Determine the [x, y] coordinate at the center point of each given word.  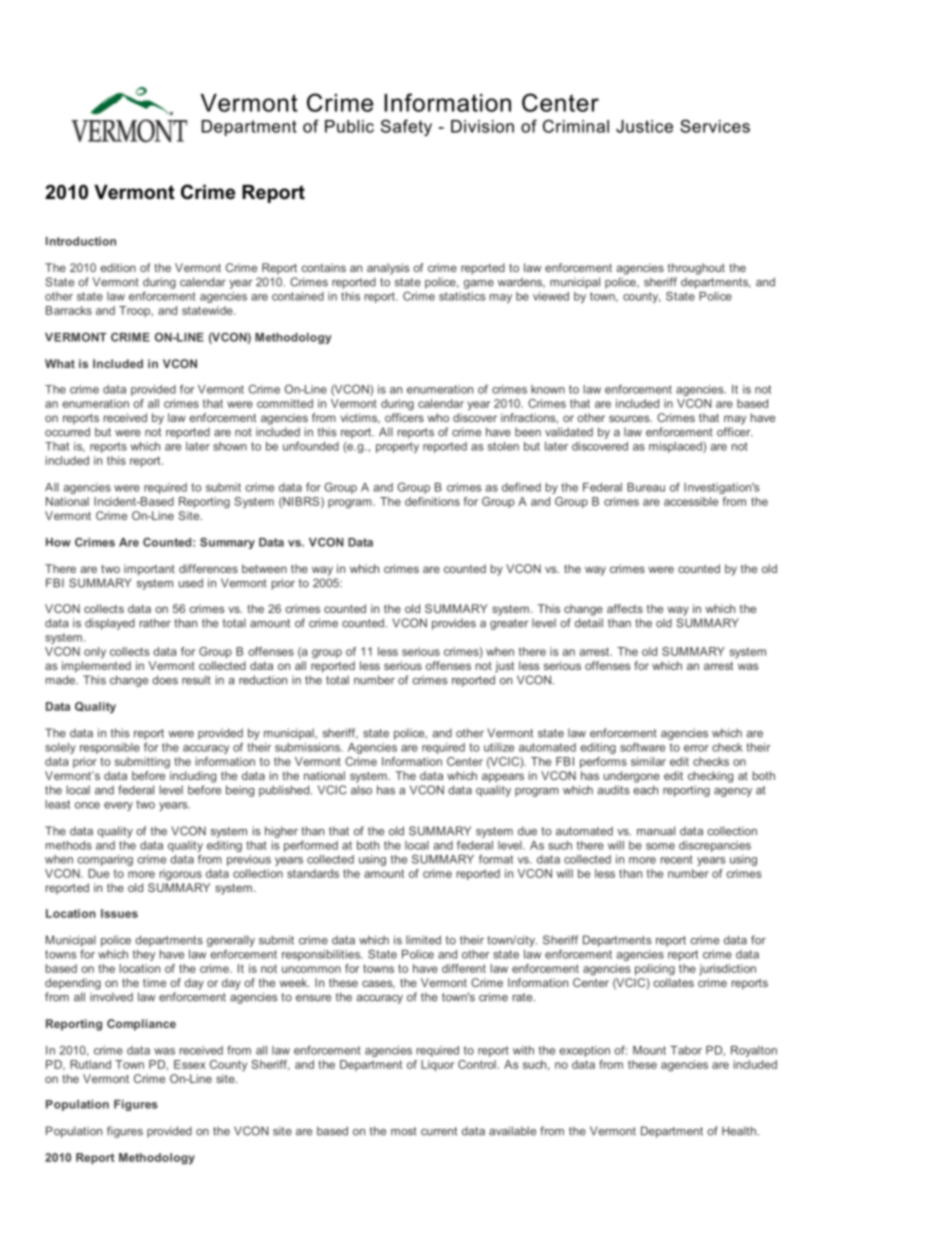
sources [630, 418]
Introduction [81, 241]
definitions [432, 501]
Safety [406, 127]
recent [677, 859]
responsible [110, 748]
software [642, 747]
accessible [691, 501]
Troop [135, 311]
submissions [309, 747]
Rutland [90, 1064]
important [149, 570]
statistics [462, 296]
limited [423, 940]
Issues [119, 913]
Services [715, 126]
